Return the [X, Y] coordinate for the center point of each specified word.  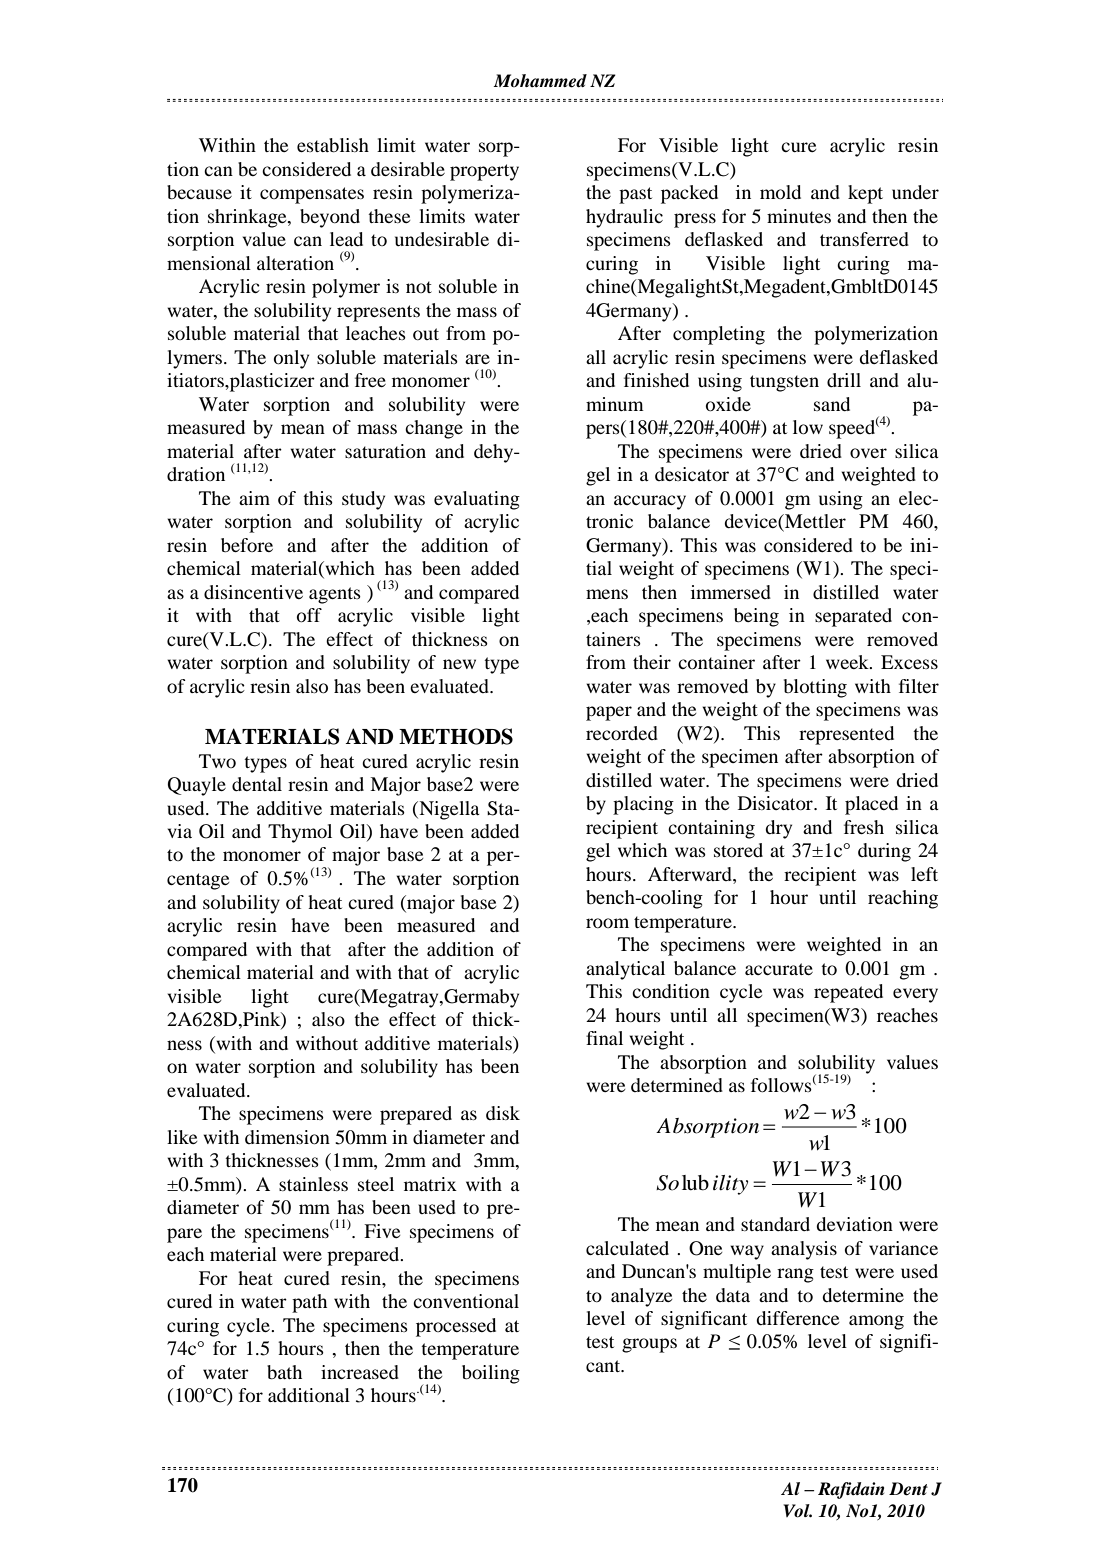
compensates [312, 195]
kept [865, 194]
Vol [797, 1511]
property [484, 172]
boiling [491, 1374]
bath [284, 1372]
